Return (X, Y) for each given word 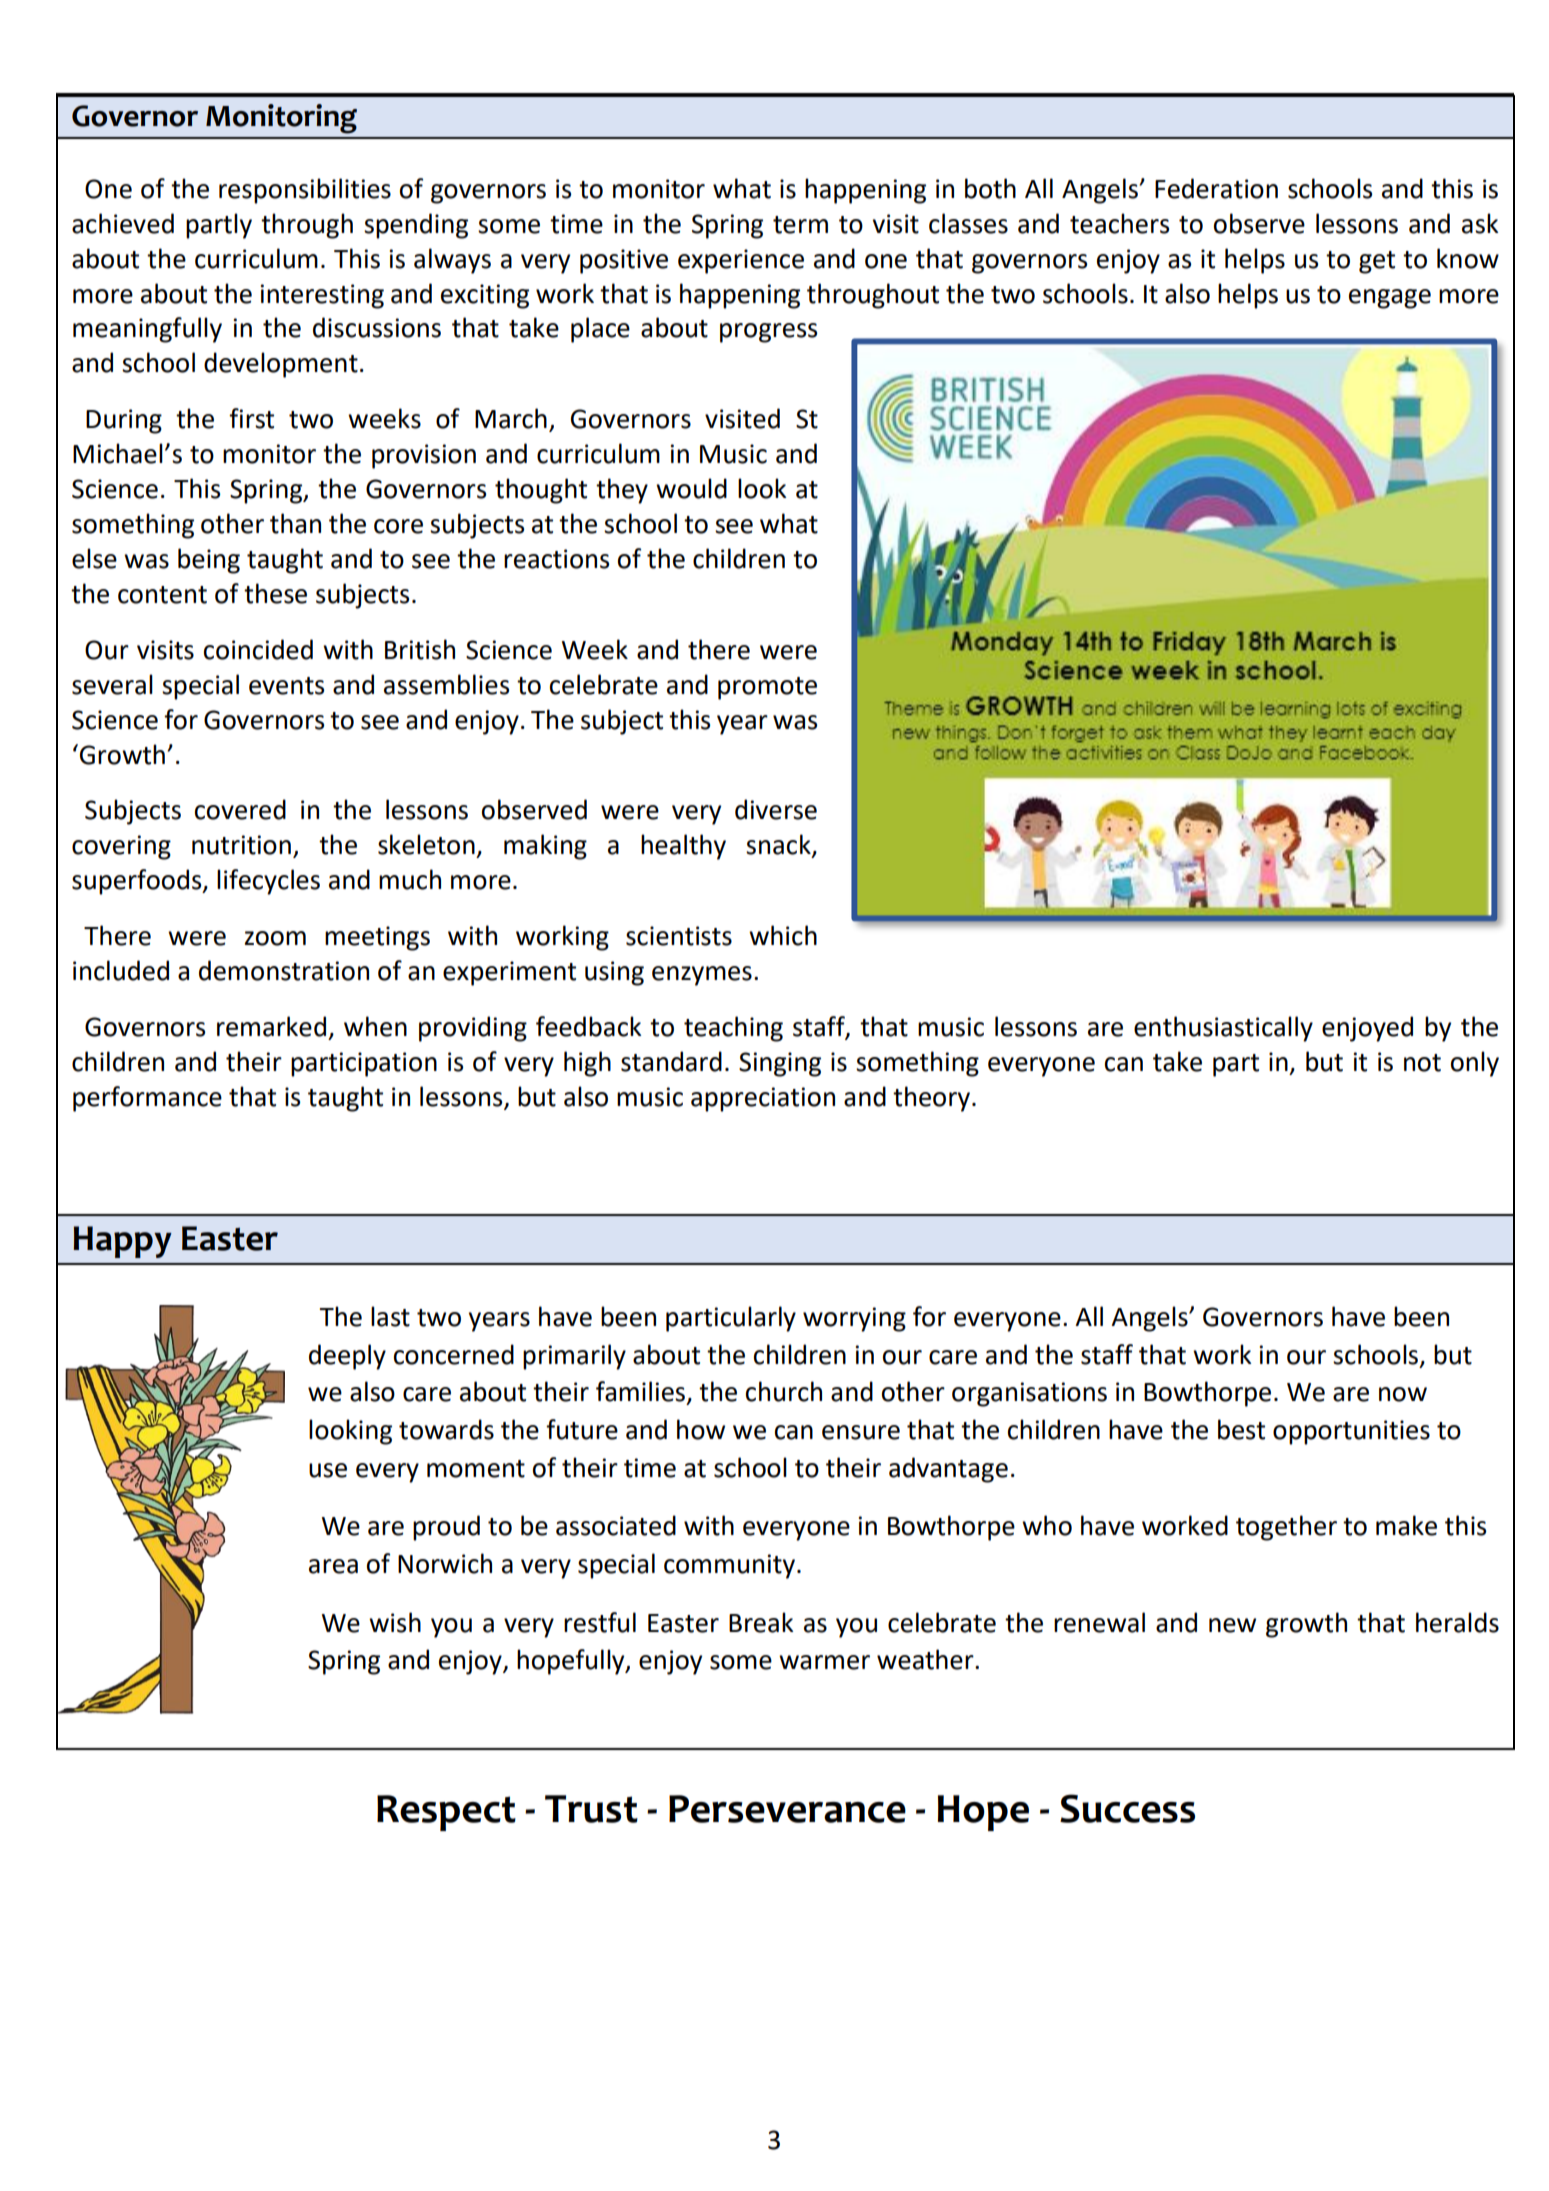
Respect (446, 1813)
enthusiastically (1223, 1029)
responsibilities (305, 191)
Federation (1216, 188)
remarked (271, 1026)
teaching (733, 1029)
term (800, 225)
